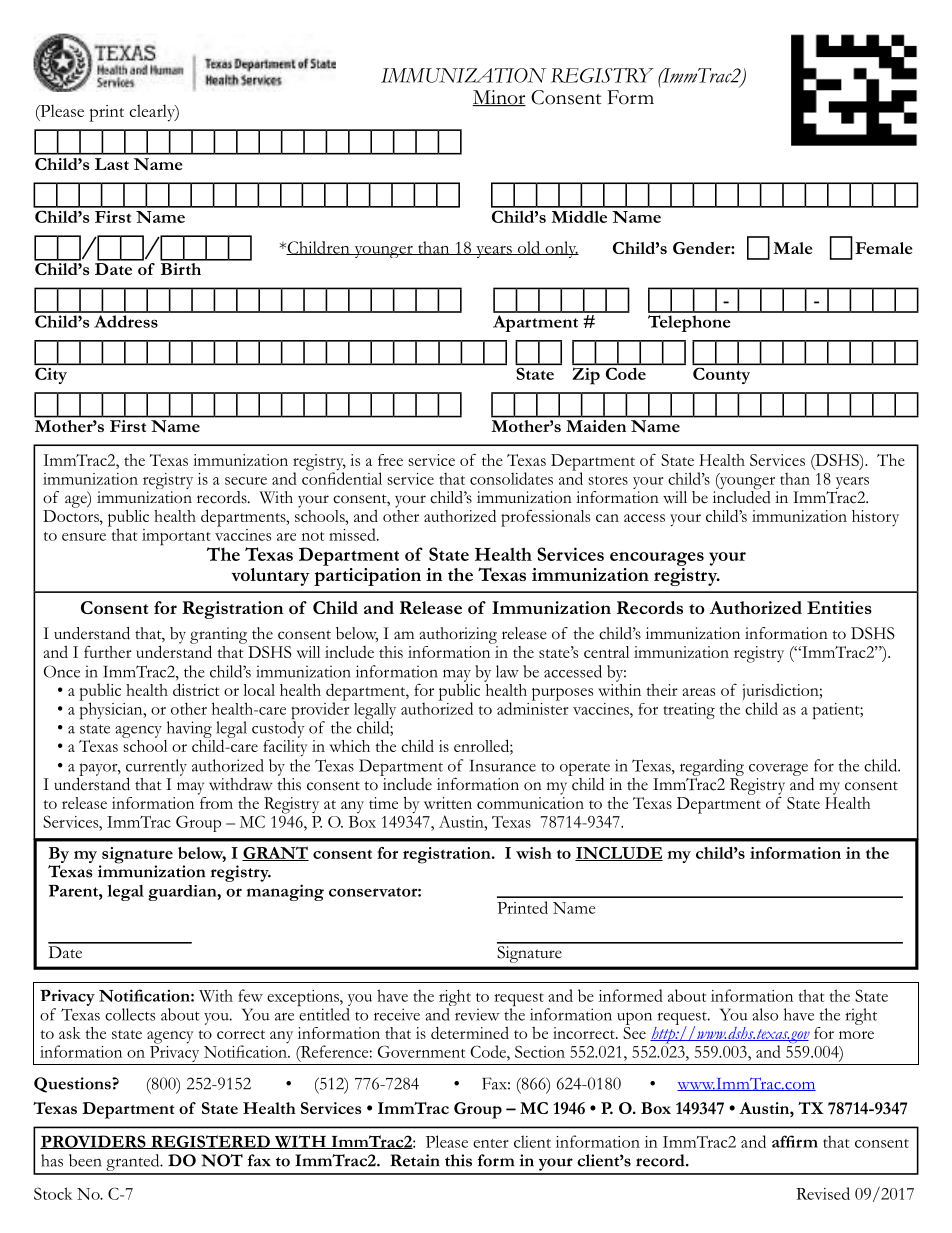 The width and height of the image is (952, 1233). I want to click on further, so click(108, 652).
